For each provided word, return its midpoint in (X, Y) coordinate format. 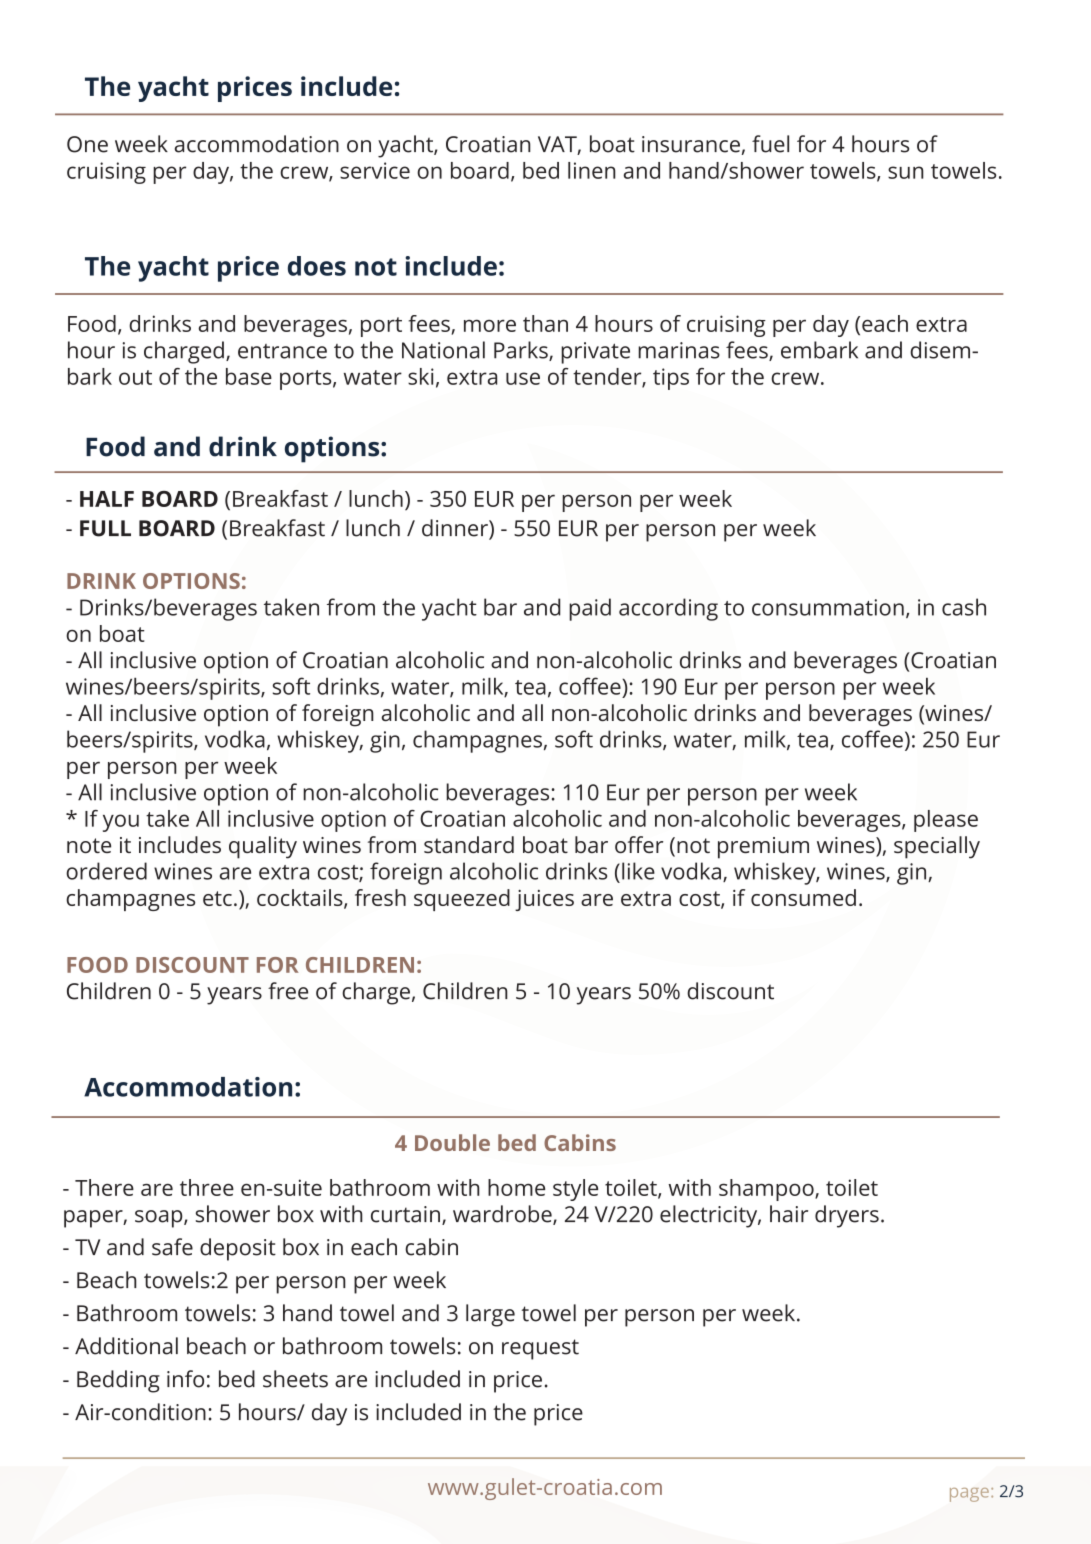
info (185, 1379)
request (540, 1349)
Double (452, 1142)
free (288, 991)
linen (592, 170)
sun (906, 172)
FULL (105, 528)
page (969, 1495)
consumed (803, 897)
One (87, 144)
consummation (828, 607)
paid (590, 609)
